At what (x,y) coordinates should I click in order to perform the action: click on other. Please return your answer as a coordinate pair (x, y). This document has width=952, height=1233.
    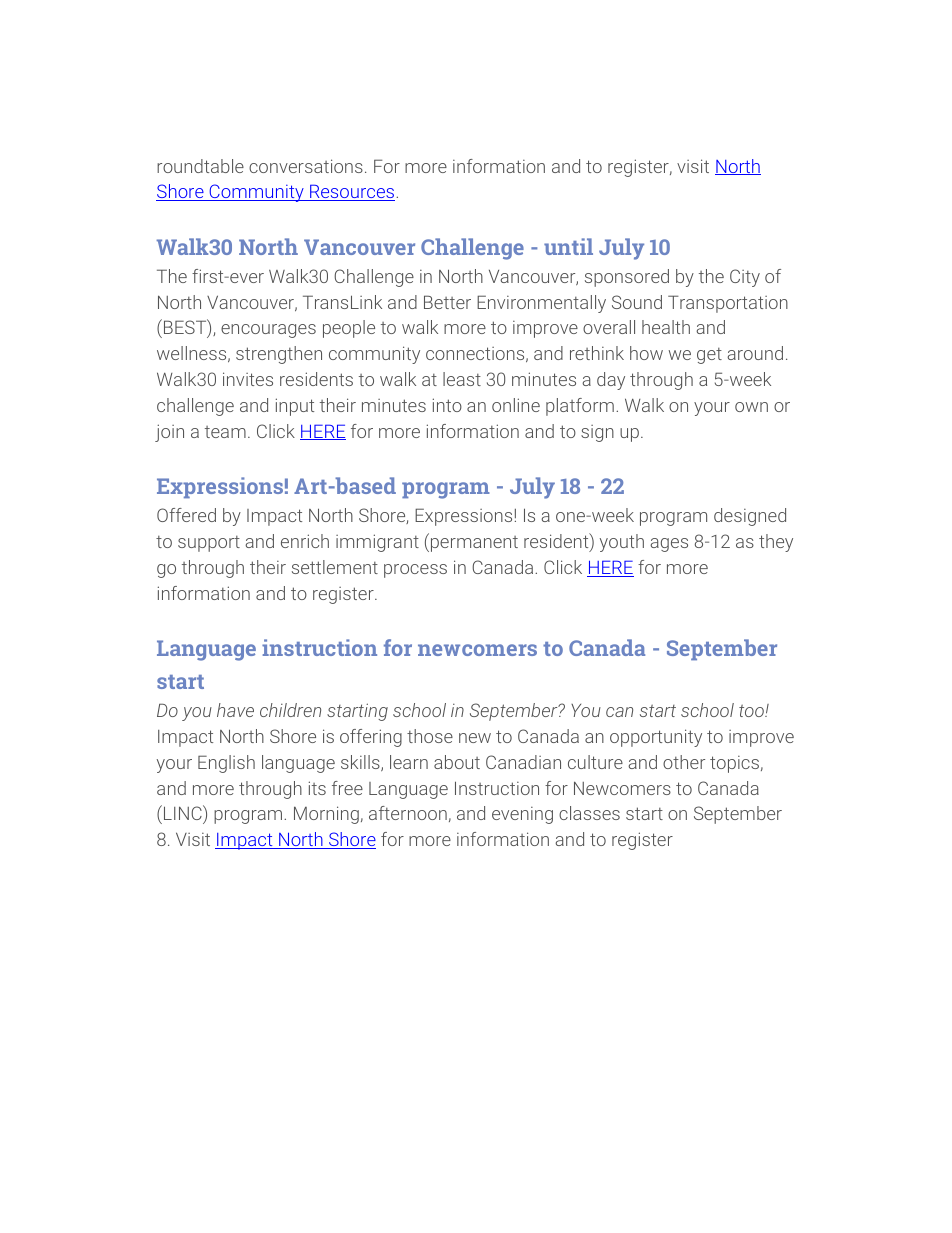
    Looking at the image, I should click on (684, 762).
